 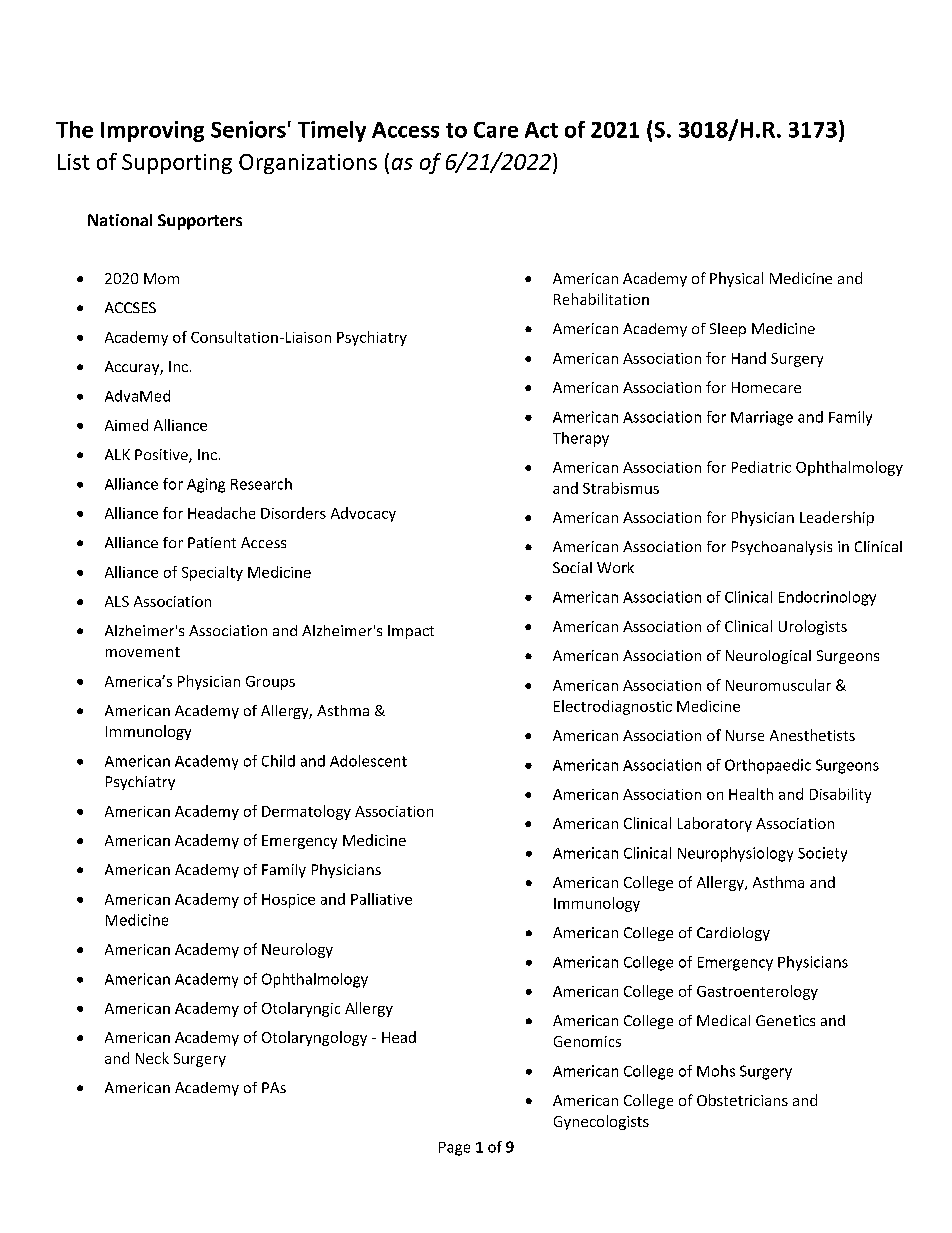 What do you see at coordinates (177, 164) in the screenshot?
I see `Supporting` at bounding box center [177, 164].
